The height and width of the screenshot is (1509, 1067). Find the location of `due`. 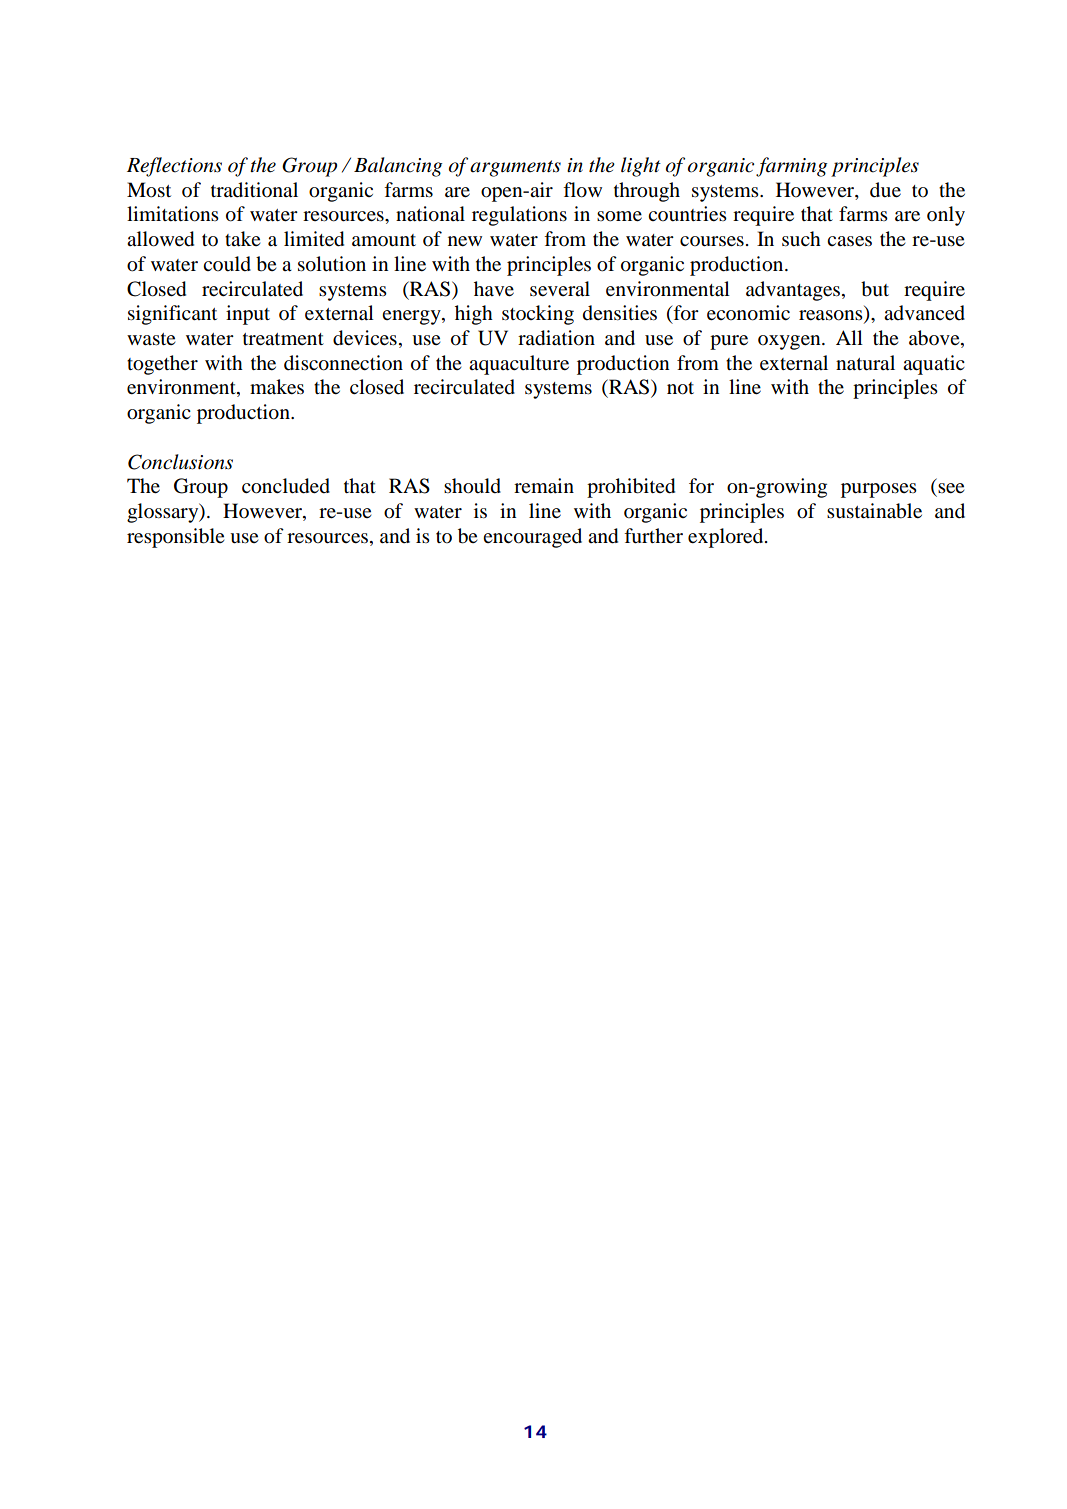

due is located at coordinates (885, 190).
